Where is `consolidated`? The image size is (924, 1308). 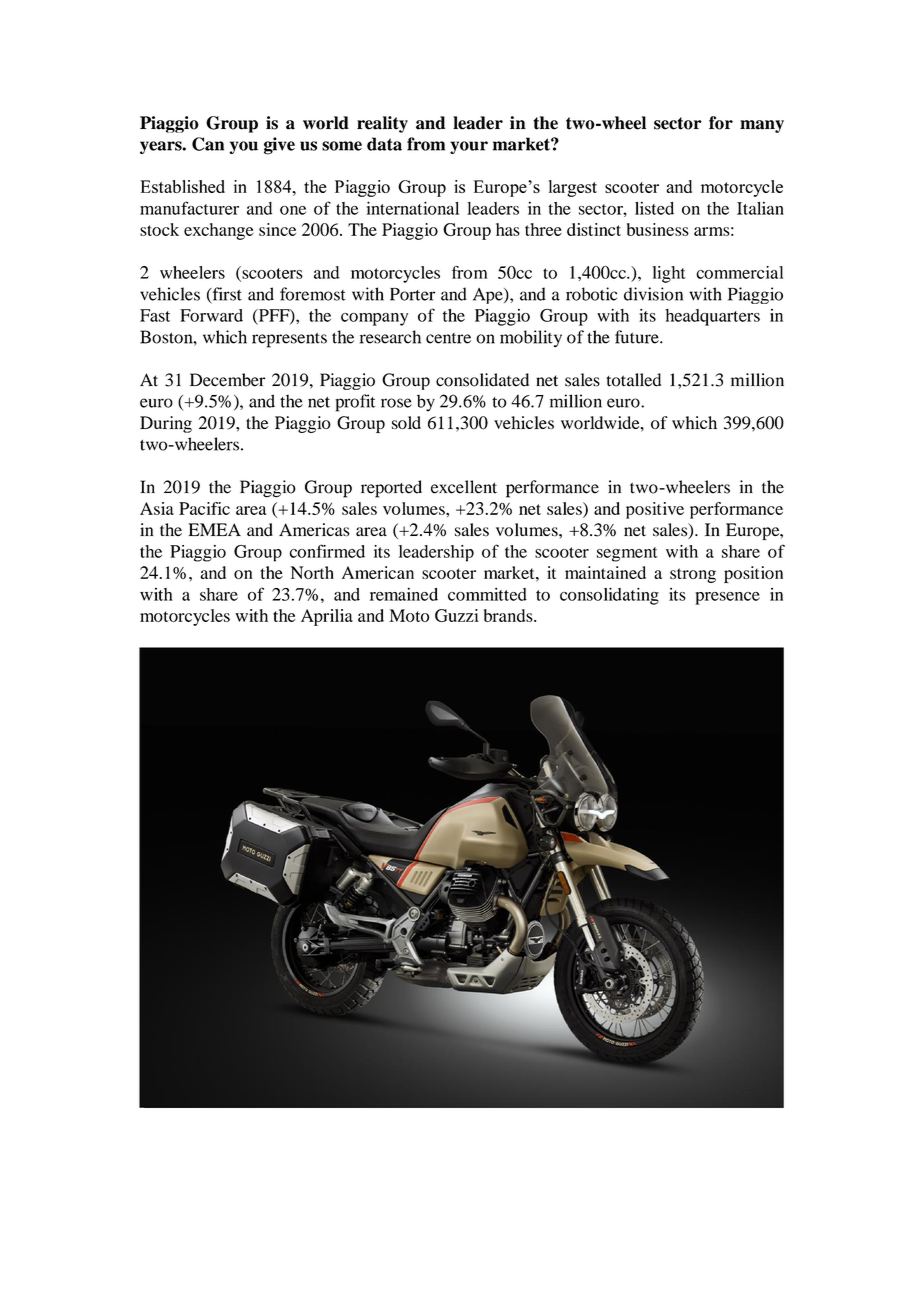
consolidated is located at coordinates (482, 380).
